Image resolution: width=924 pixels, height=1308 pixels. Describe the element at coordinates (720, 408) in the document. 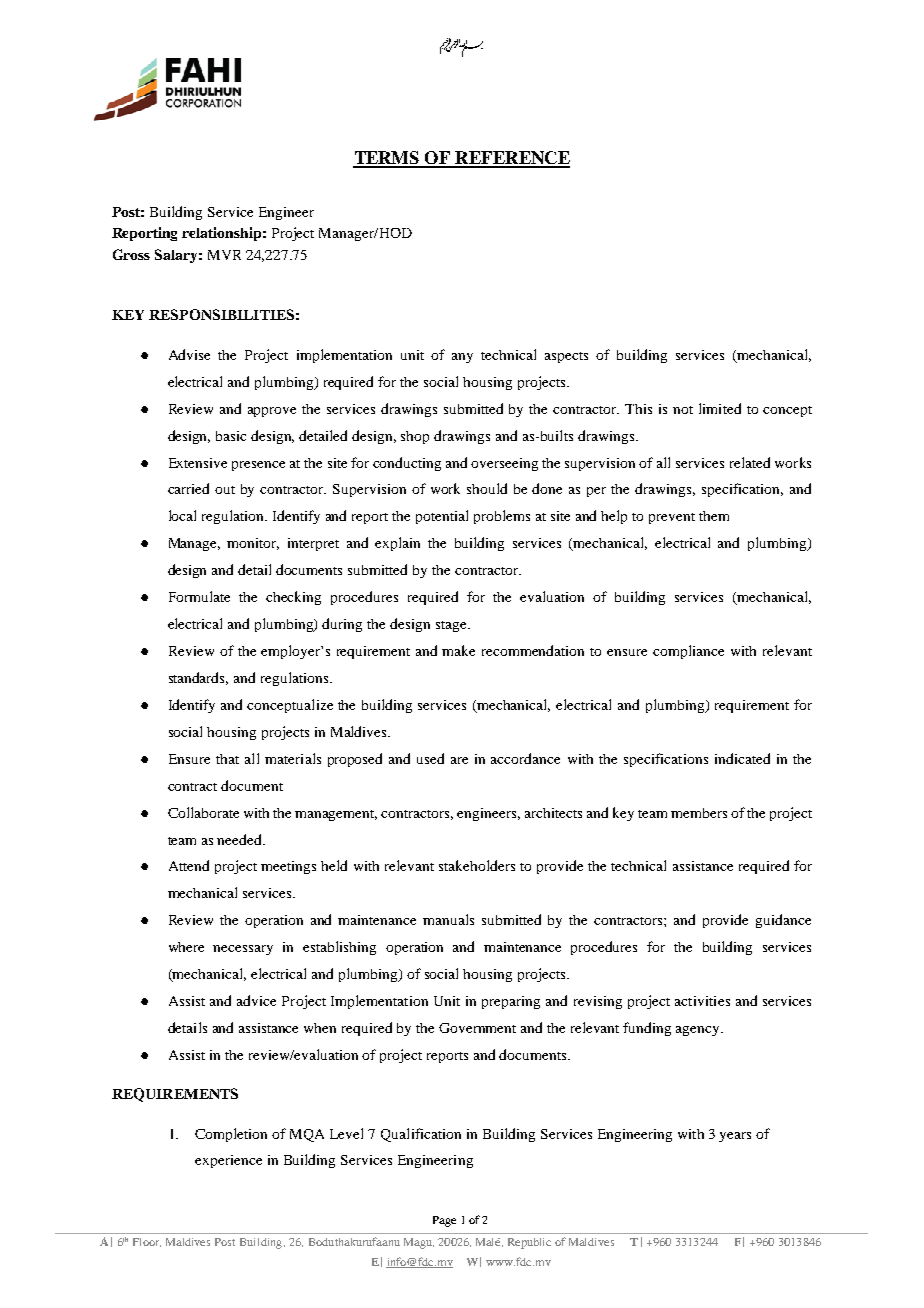

I see `limited` at that location.
